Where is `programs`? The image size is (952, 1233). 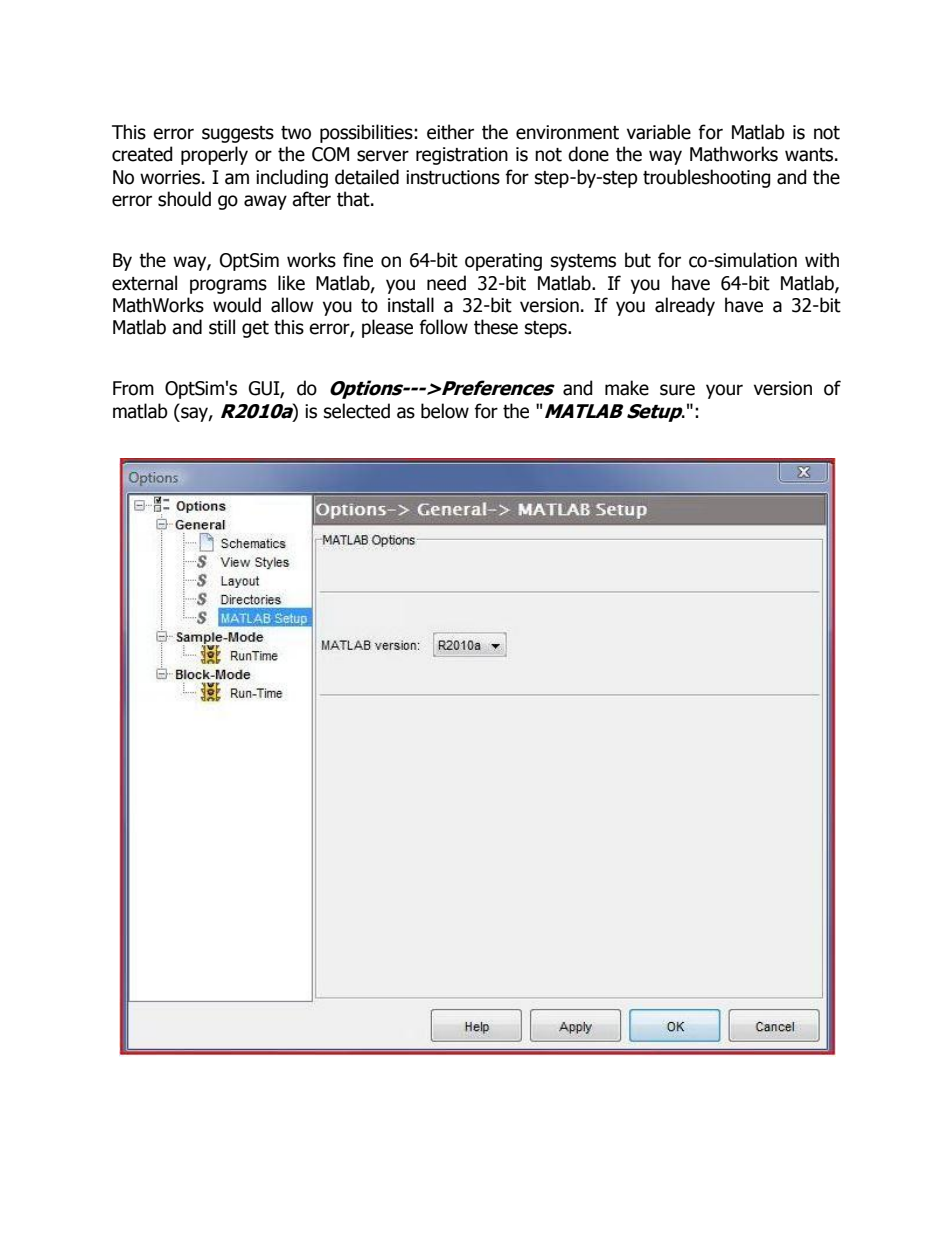 programs is located at coordinates (228, 286).
